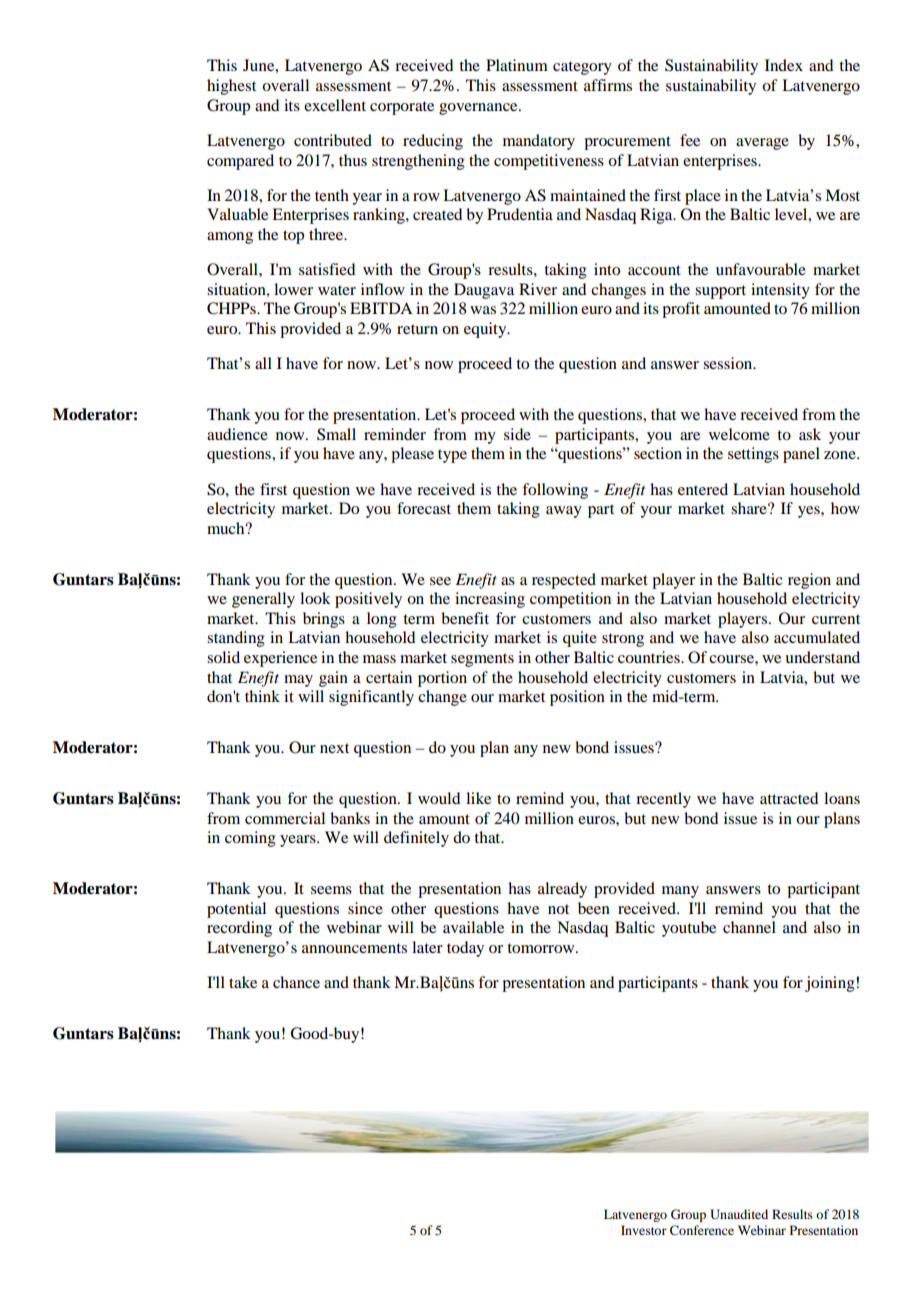 The image size is (924, 1308). I want to click on Index, so click(784, 65).
